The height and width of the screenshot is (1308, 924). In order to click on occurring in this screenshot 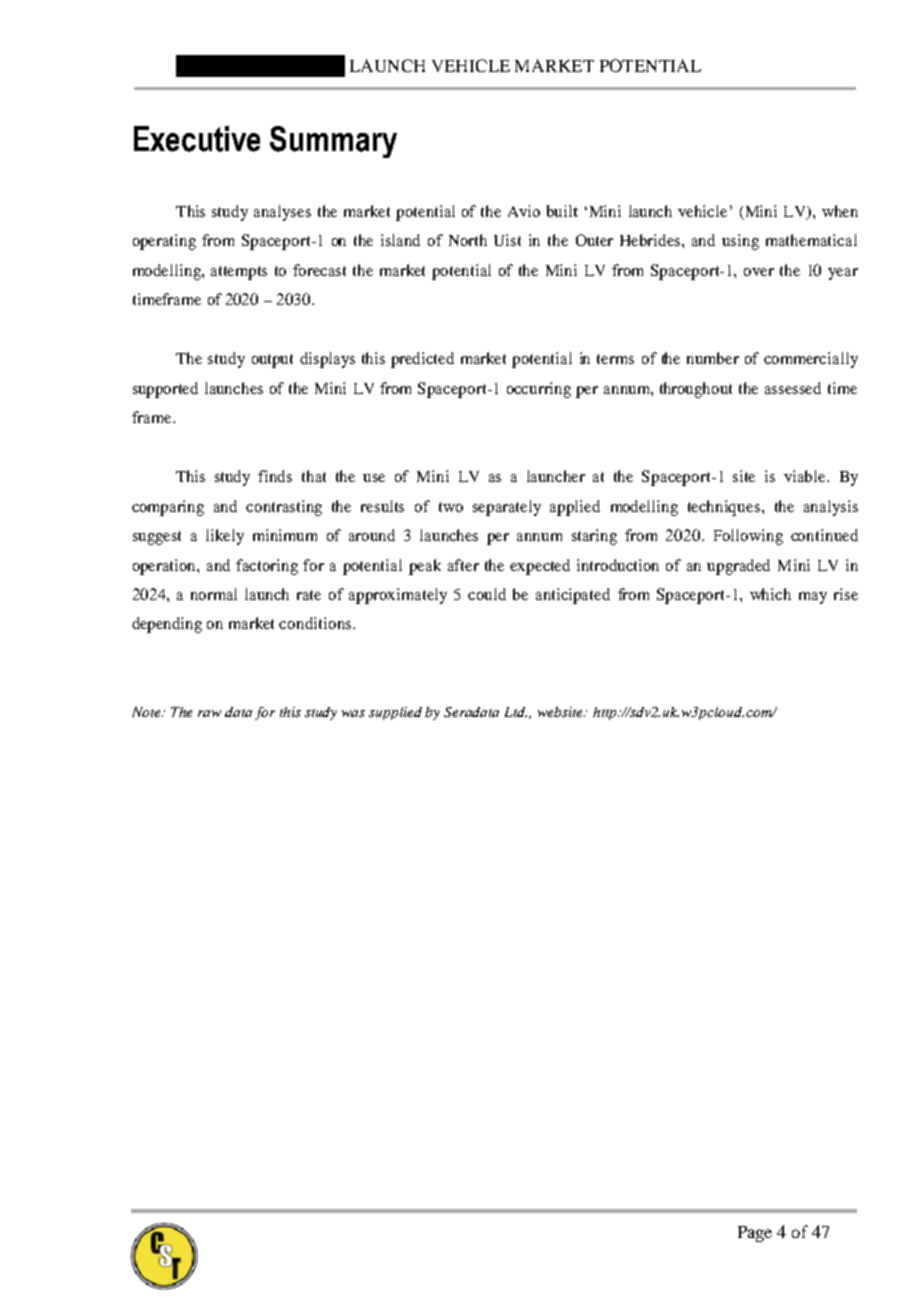, I will do `click(539, 390)`.
